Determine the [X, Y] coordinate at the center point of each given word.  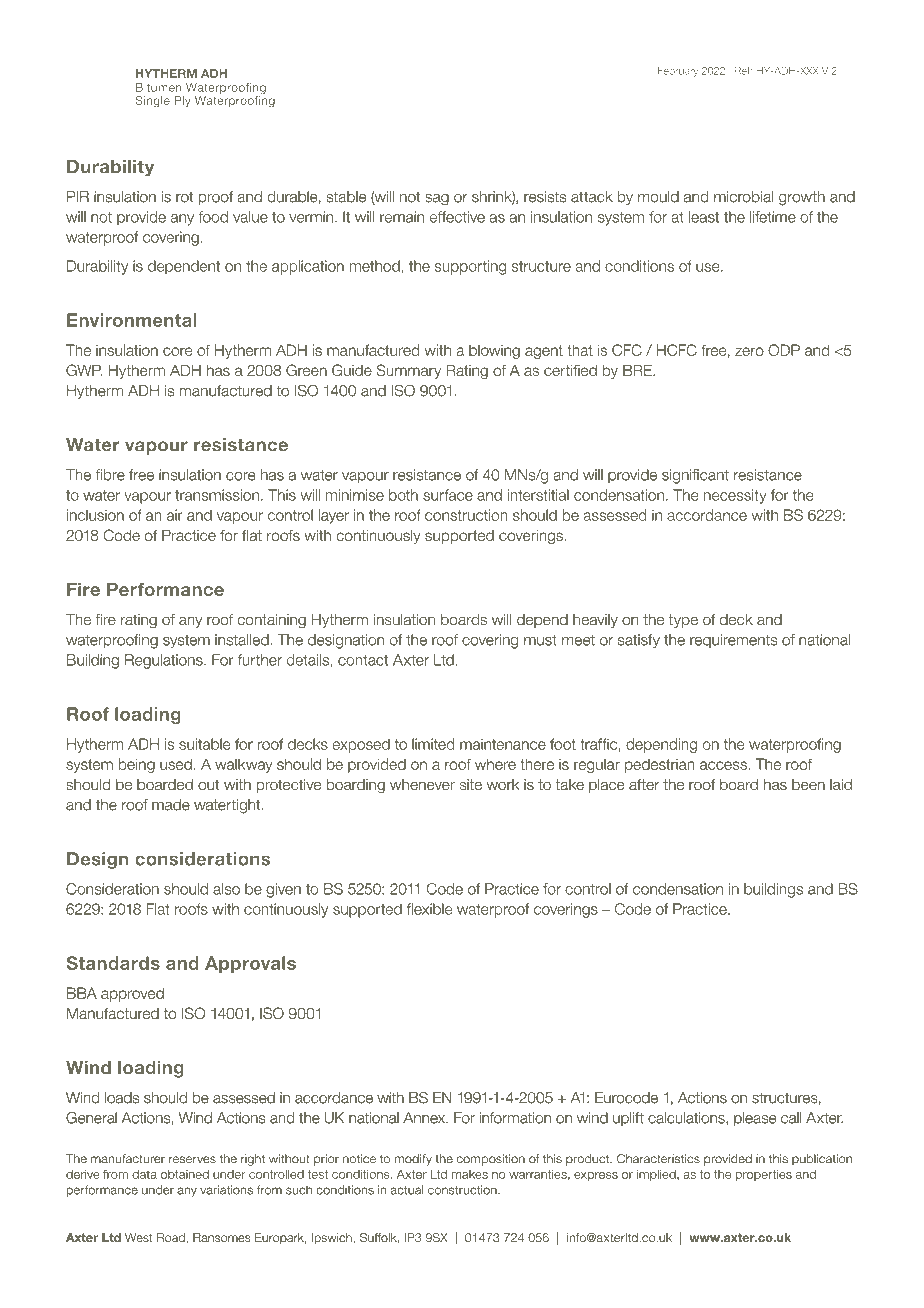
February [678, 72]
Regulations [165, 661]
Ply [183, 102]
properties [763, 1175]
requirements [733, 641]
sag [437, 200]
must [540, 640]
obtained [185, 1174]
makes [470, 1174]
